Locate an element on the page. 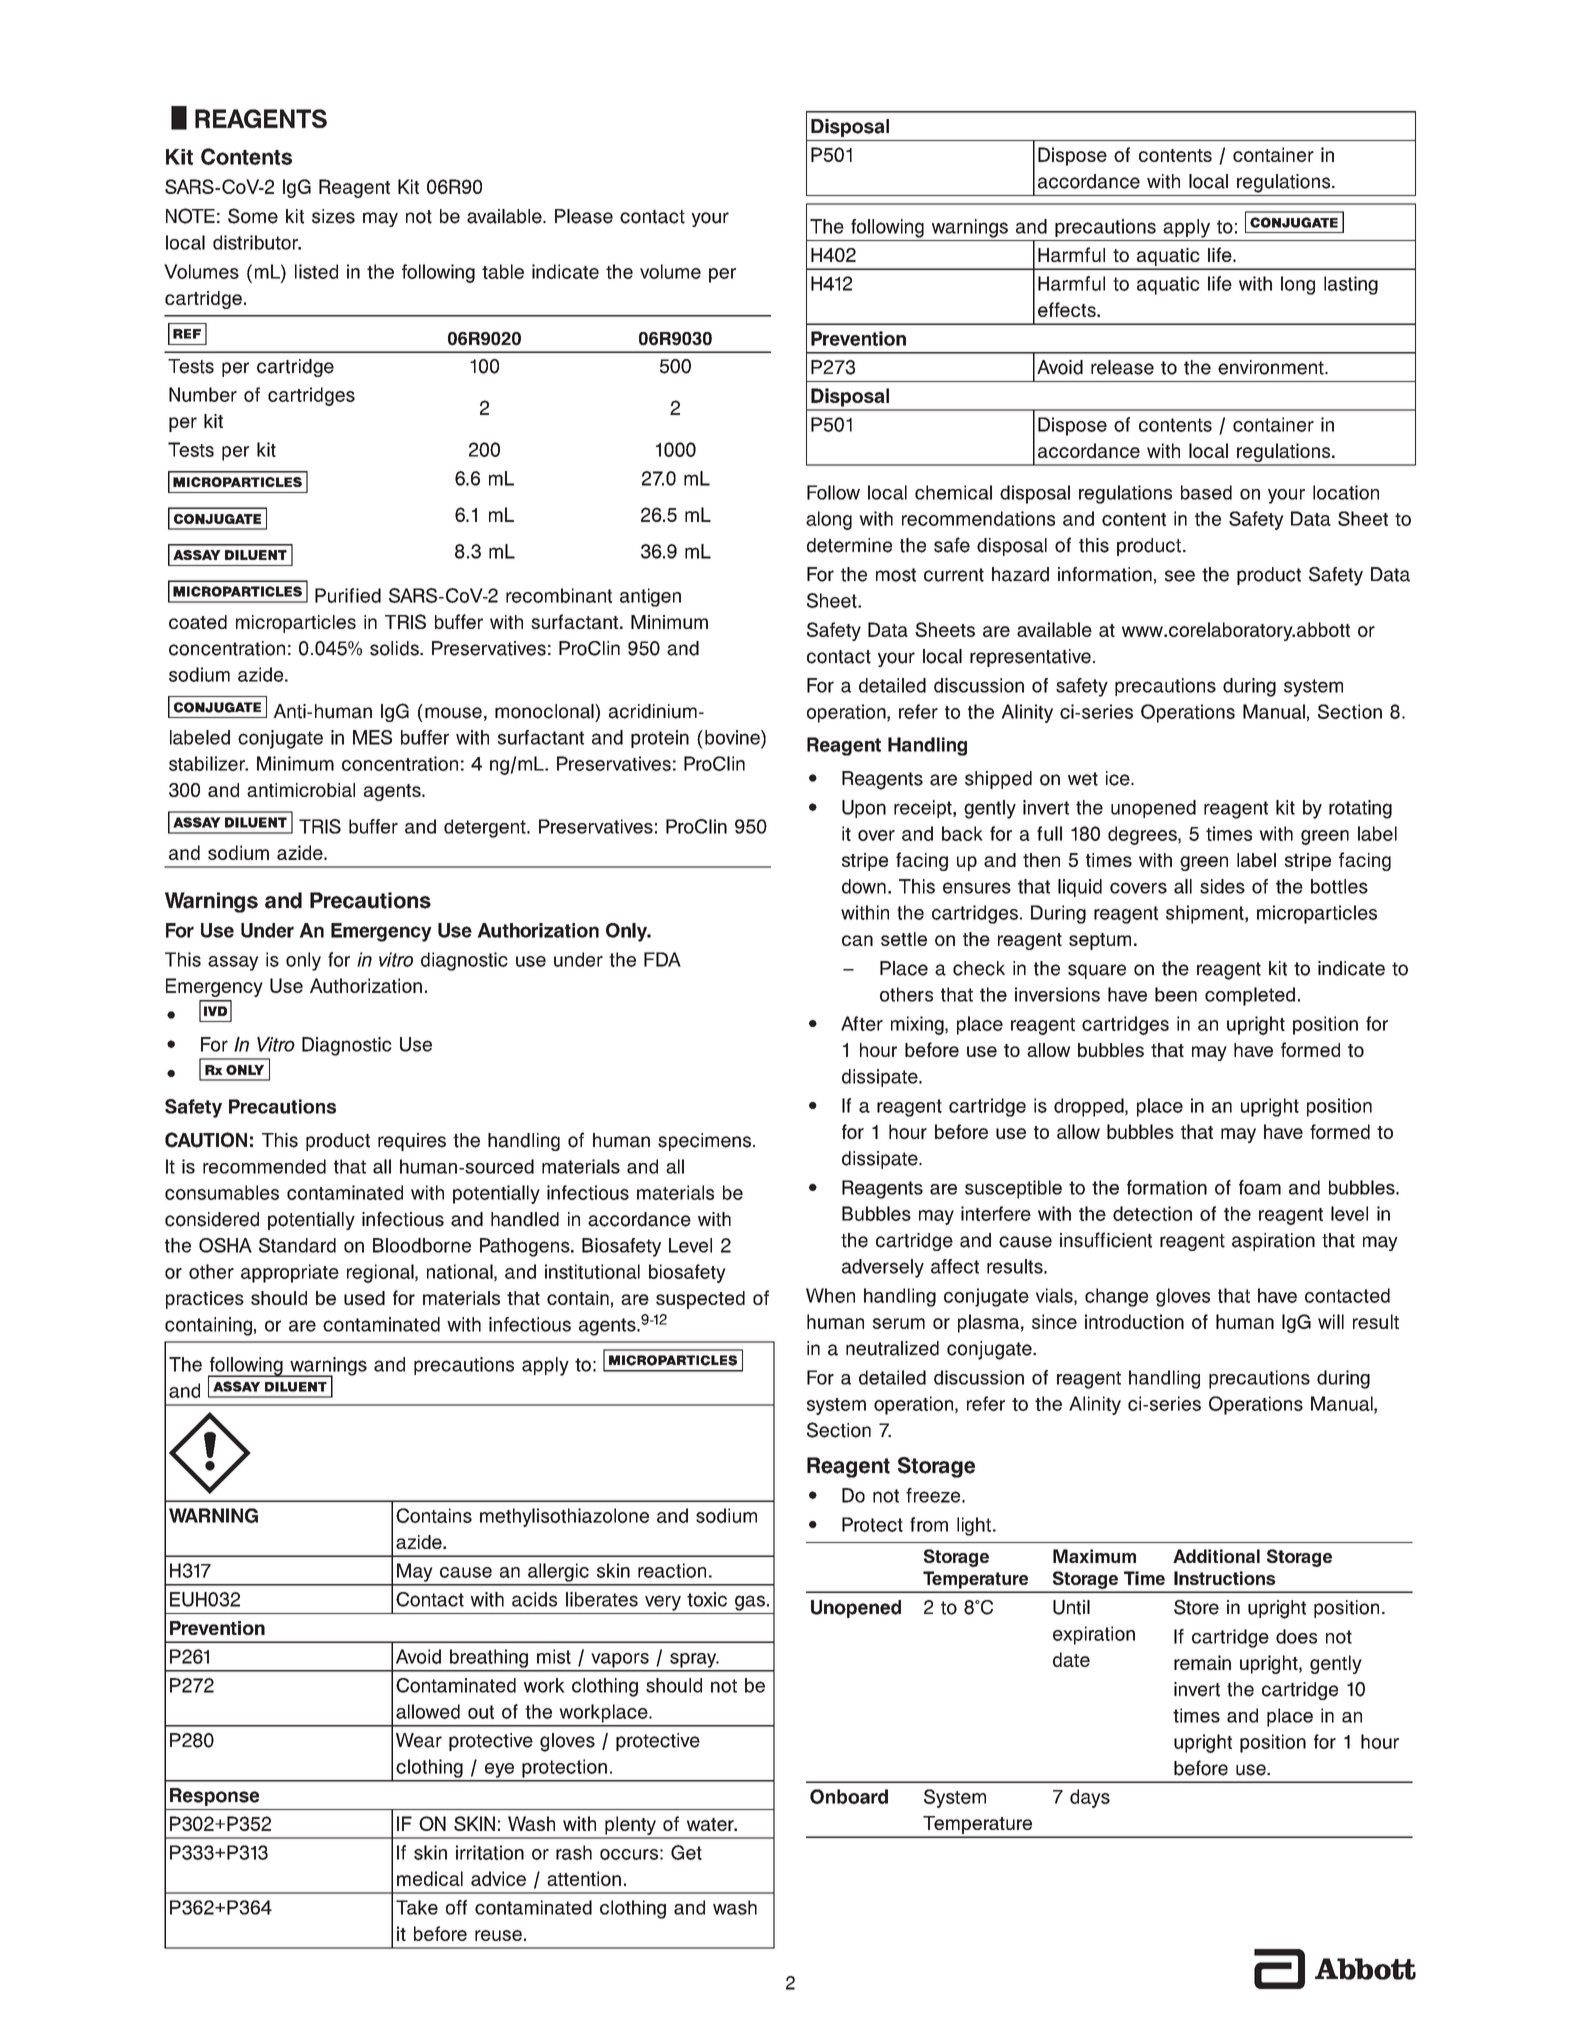 The image size is (1579, 2043). lasting is located at coordinates (1351, 285).
